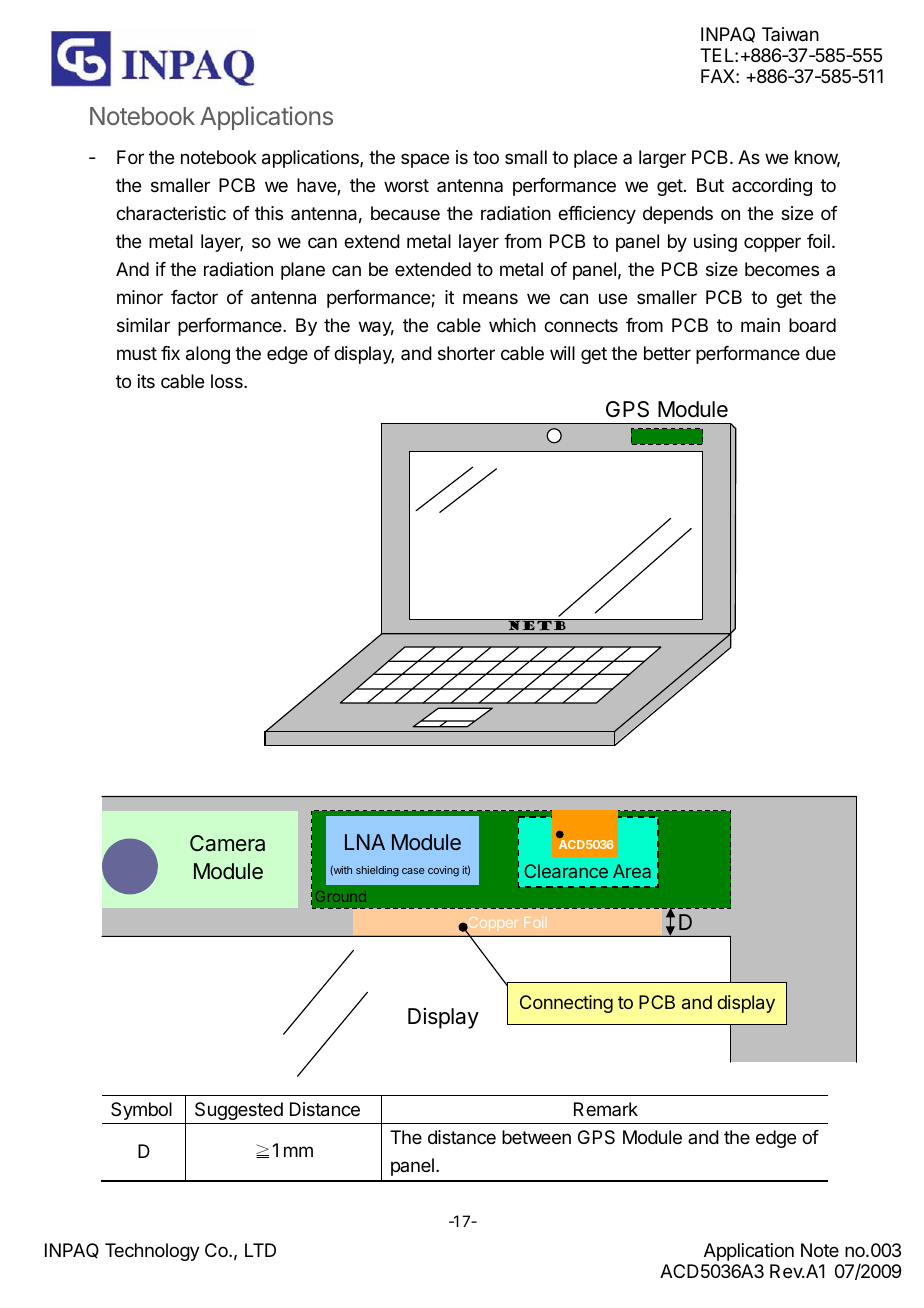 The height and width of the image is (1308, 924). What do you see at coordinates (317, 186) in the image?
I see `have` at bounding box center [317, 186].
